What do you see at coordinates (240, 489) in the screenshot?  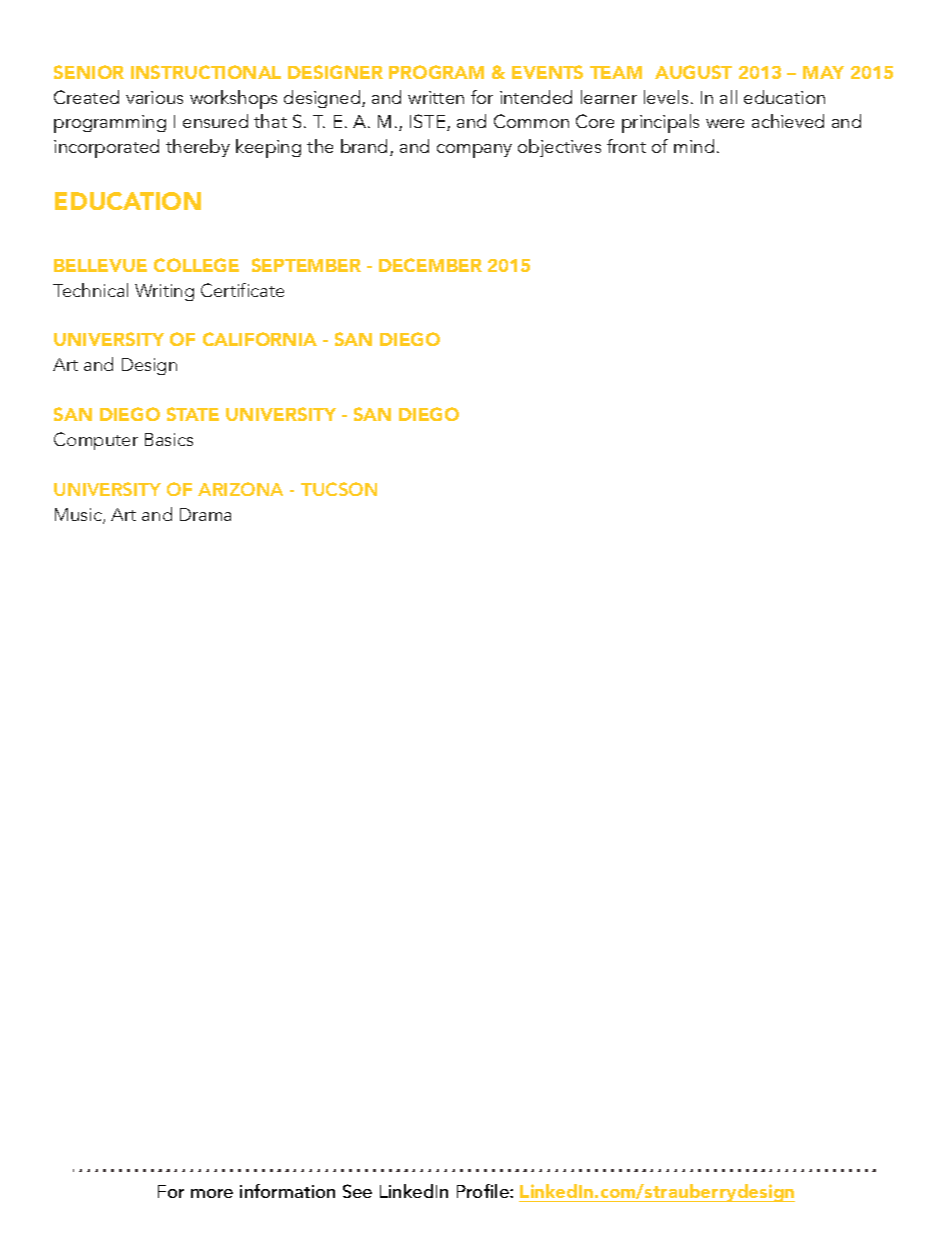 I see `ARIZONA` at bounding box center [240, 489].
